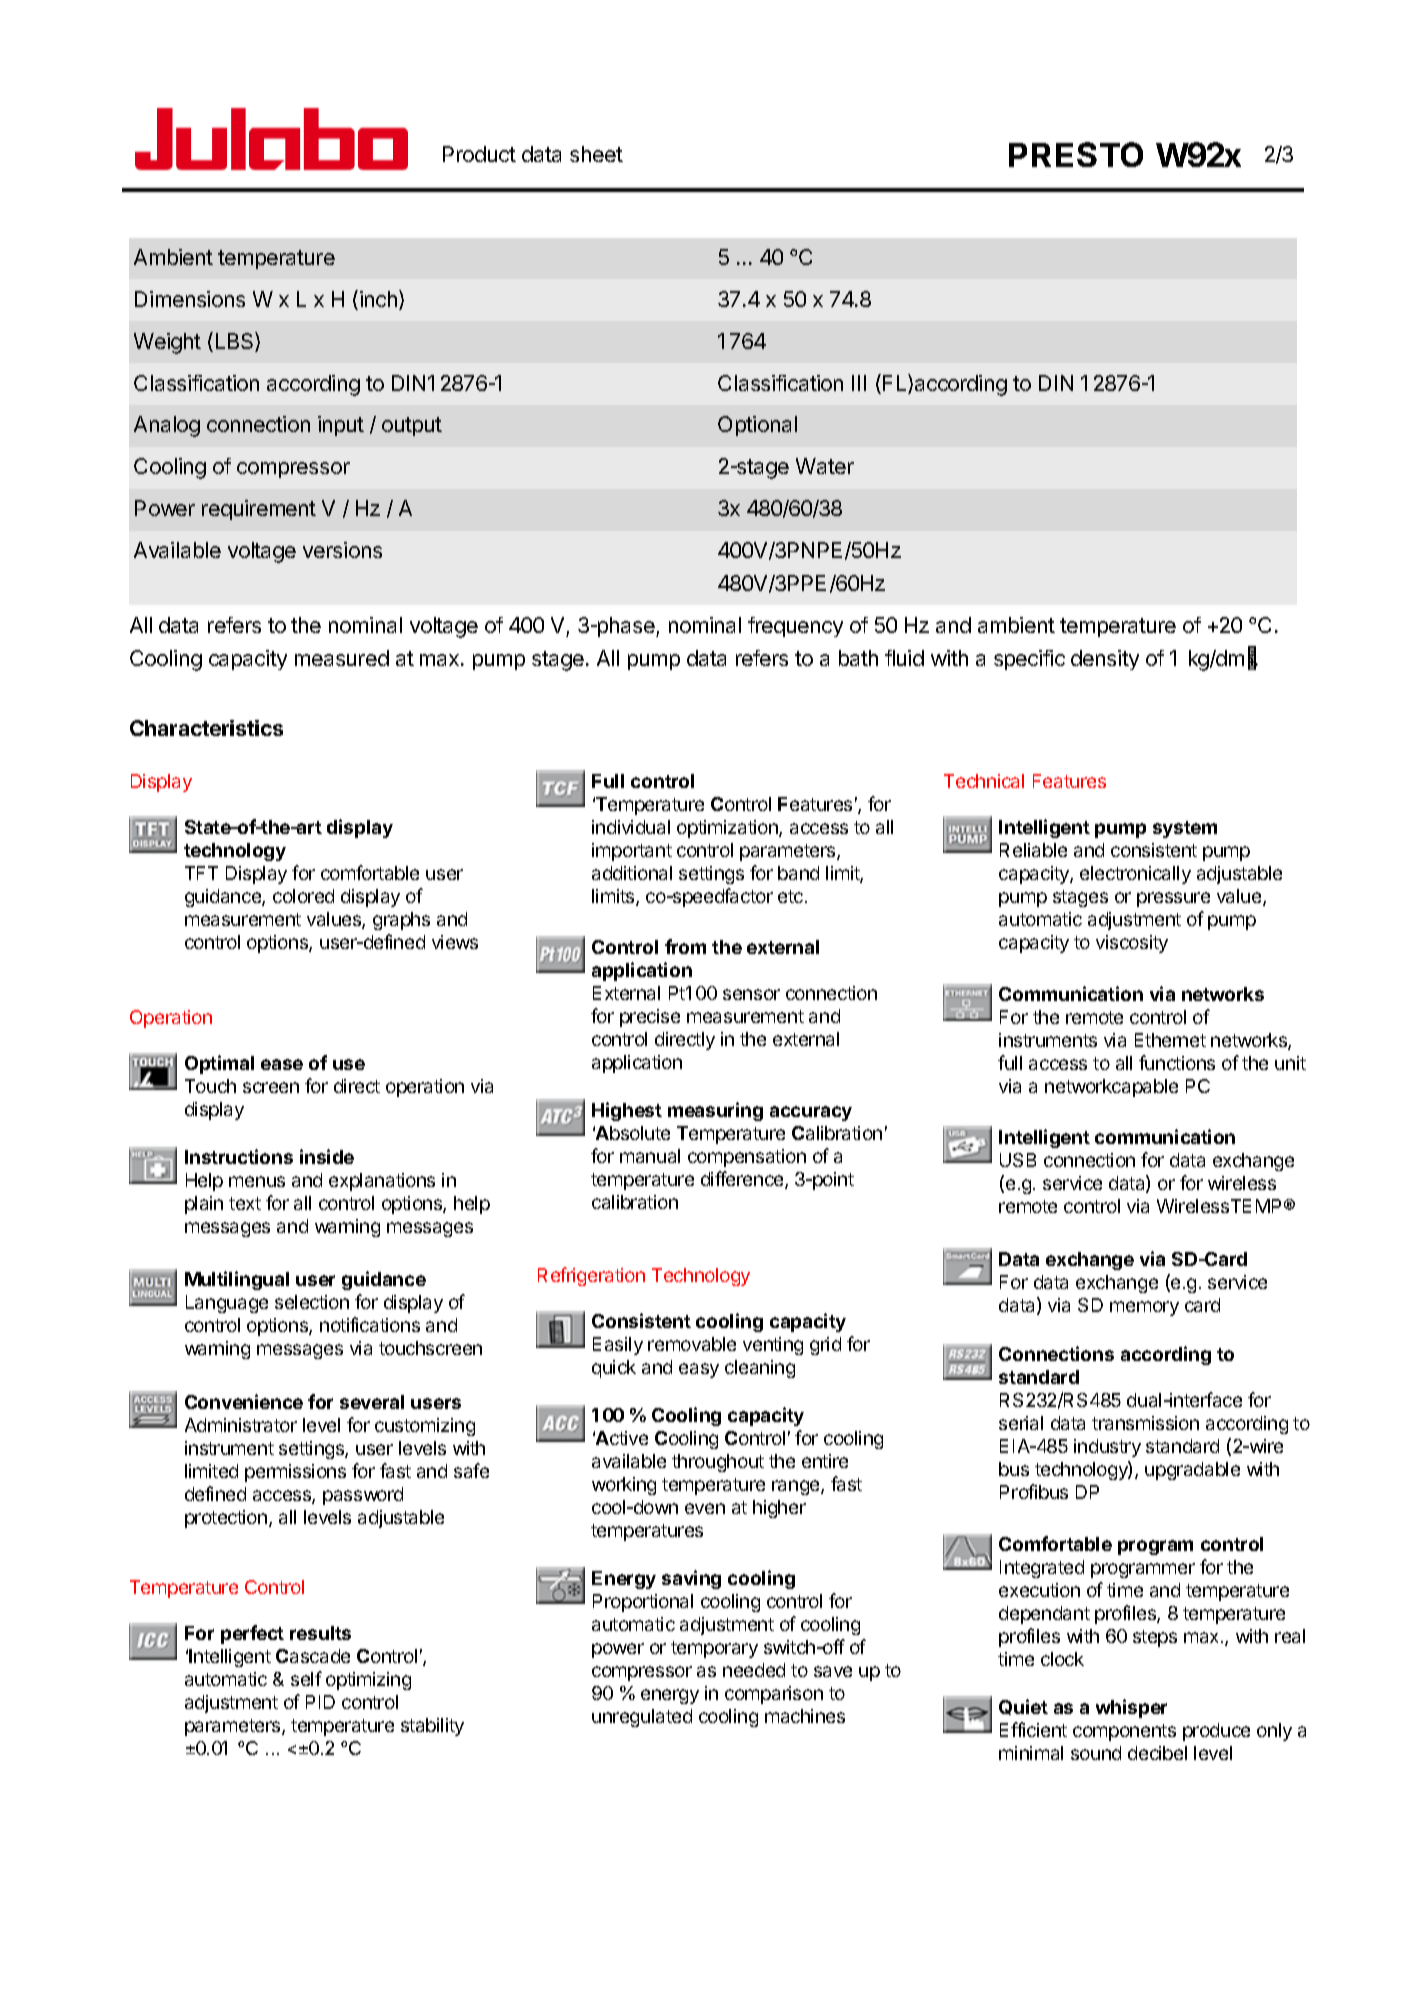  I want to click on whisper, so click(1131, 1708).
